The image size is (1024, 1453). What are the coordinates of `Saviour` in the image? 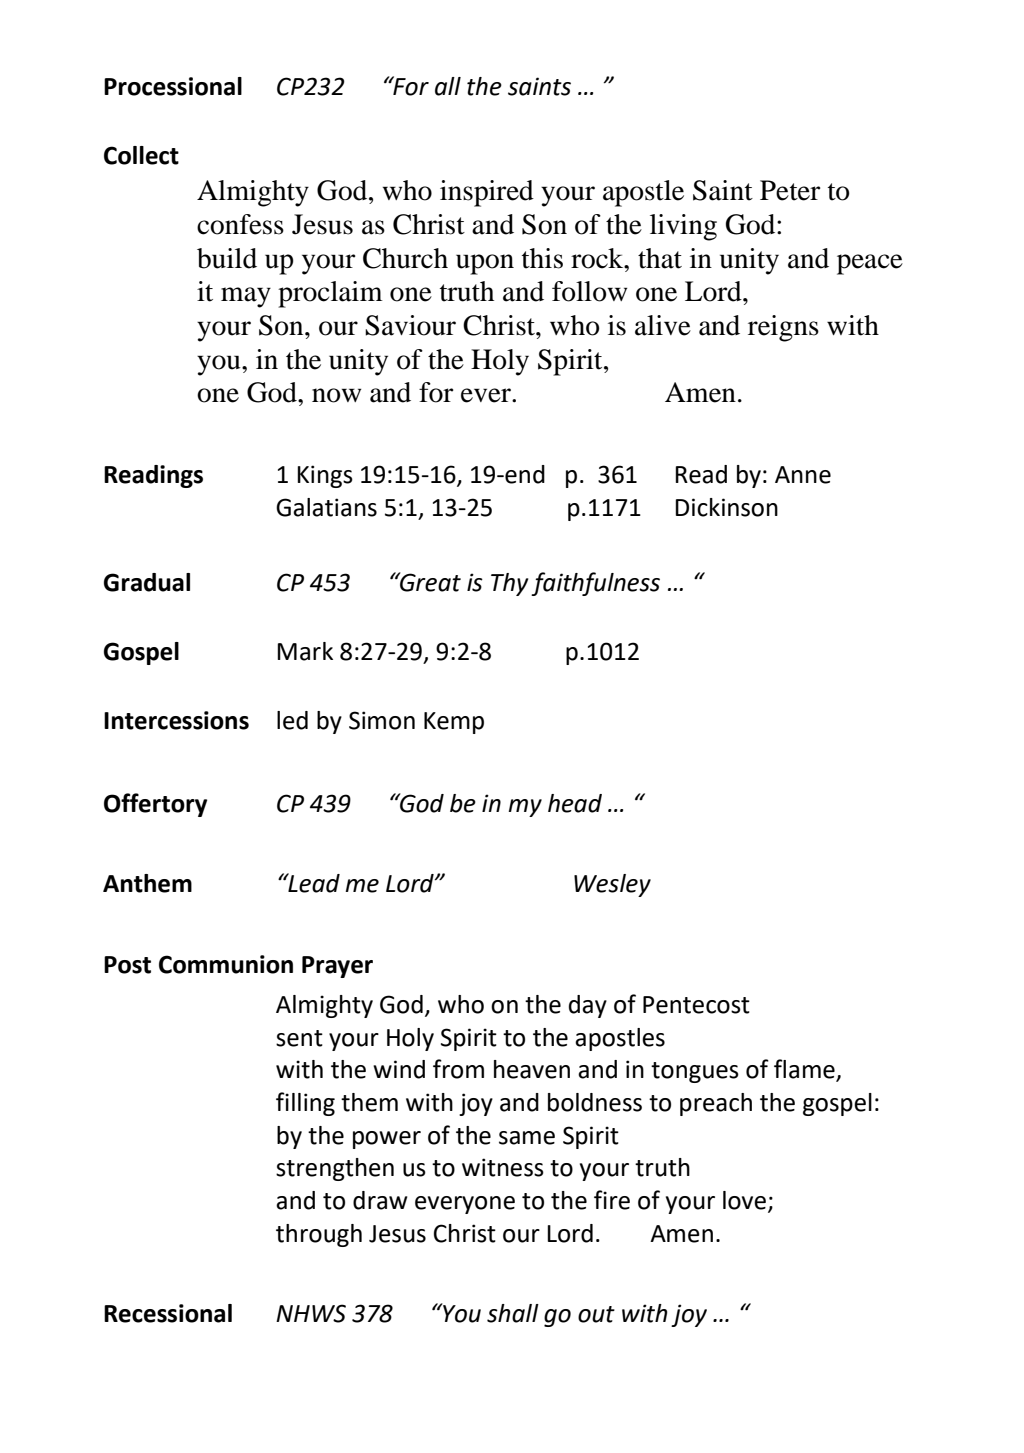 It's located at (410, 325).
